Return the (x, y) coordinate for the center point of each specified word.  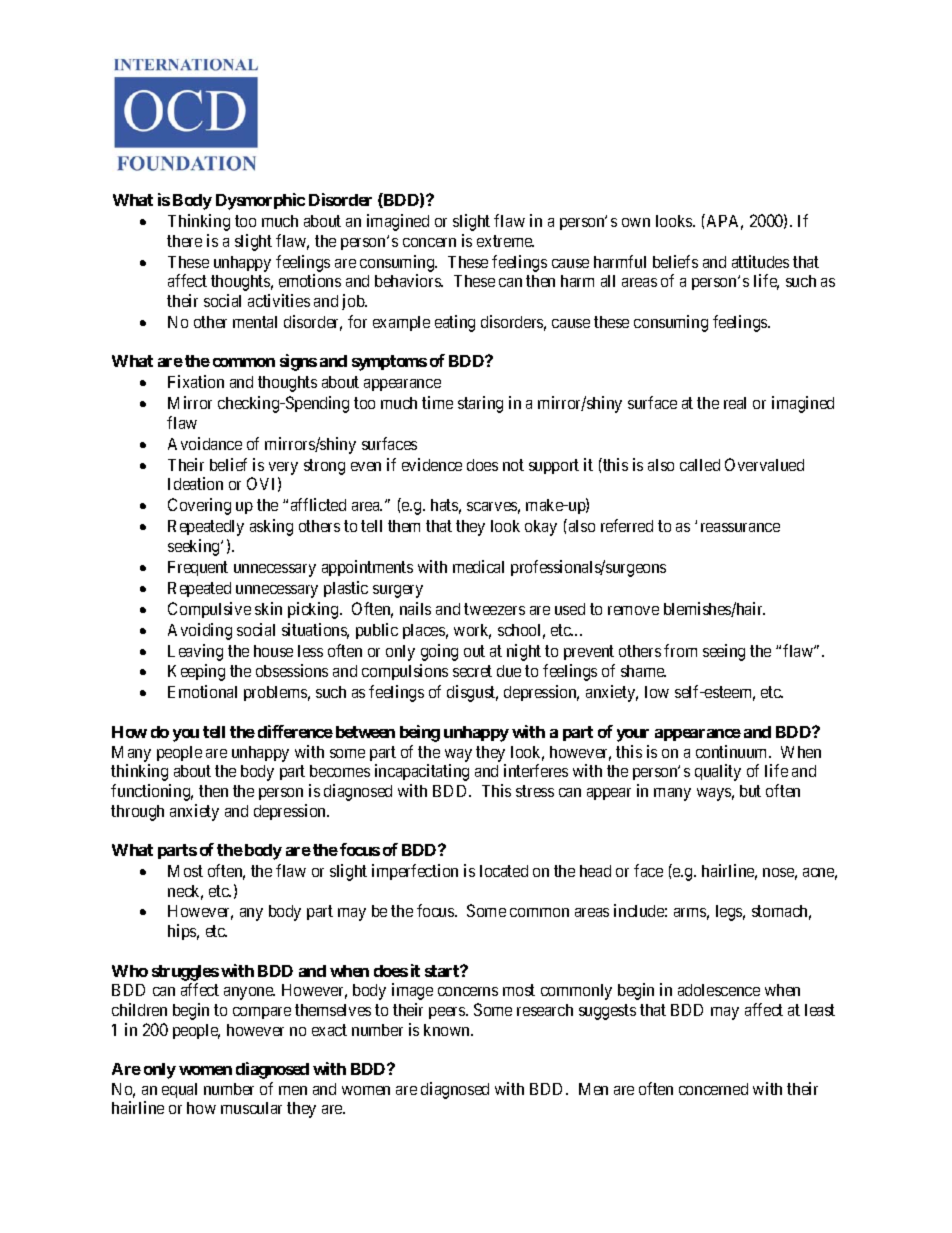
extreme (505, 241)
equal (179, 1090)
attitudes (760, 261)
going (439, 652)
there (184, 241)
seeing (724, 652)
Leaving (195, 652)
